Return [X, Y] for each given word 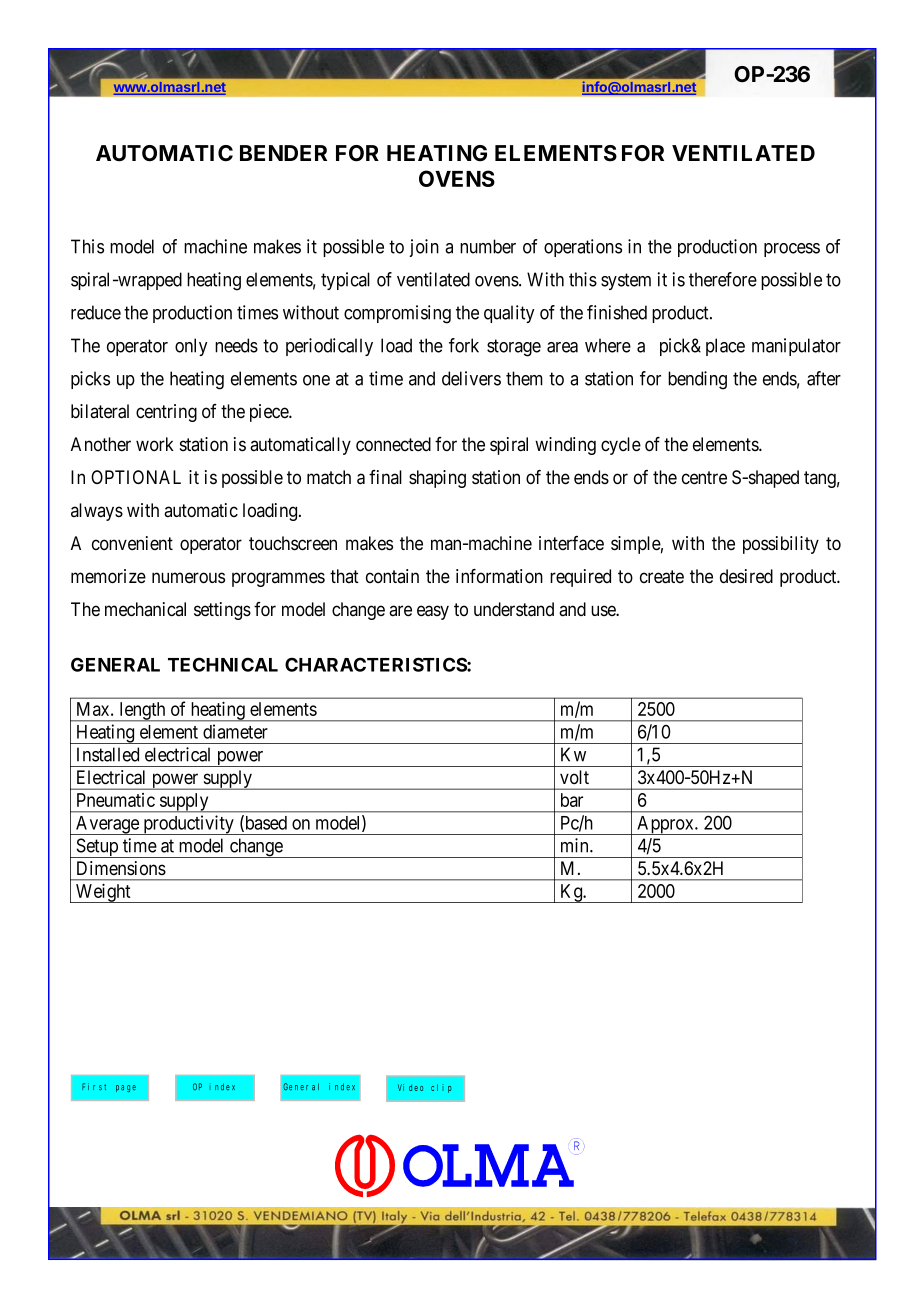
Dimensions [121, 868]
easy [433, 612]
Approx [665, 825]
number [488, 246]
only [191, 347]
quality [509, 314]
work [155, 444]
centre [704, 478]
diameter [235, 731]
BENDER [283, 153]
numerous [188, 578]
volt [574, 777]
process [792, 250]
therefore [723, 279]
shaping [437, 479]
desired [746, 576]
